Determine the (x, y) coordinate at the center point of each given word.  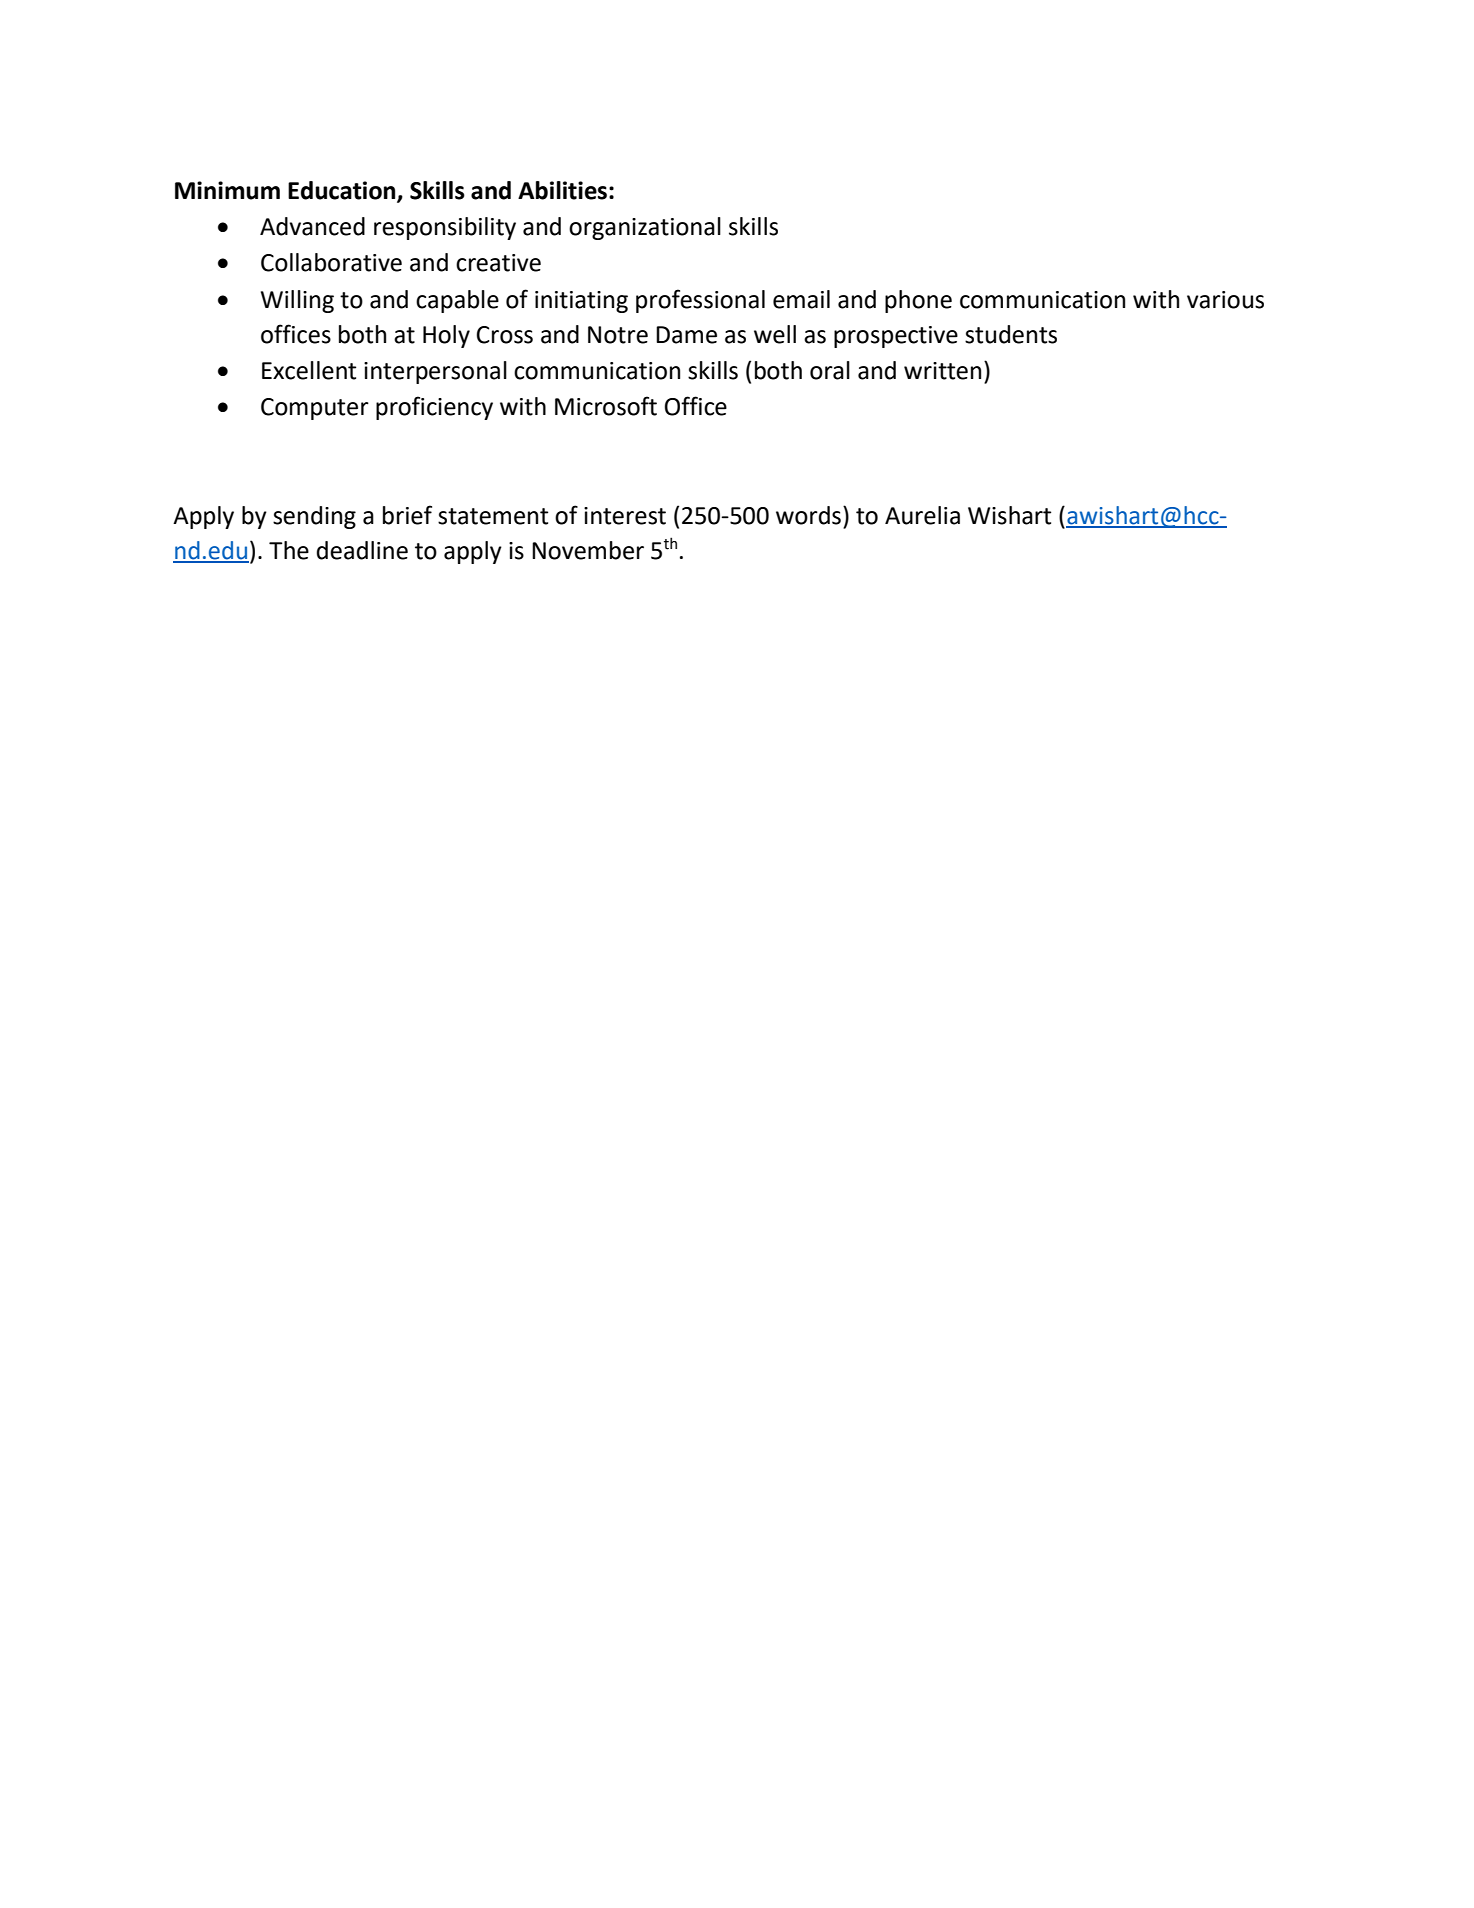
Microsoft (606, 406)
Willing (297, 301)
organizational (645, 228)
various (1225, 300)
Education (343, 191)
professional (700, 301)
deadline (362, 550)
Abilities (562, 190)
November (588, 550)
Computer (315, 409)
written (942, 371)
